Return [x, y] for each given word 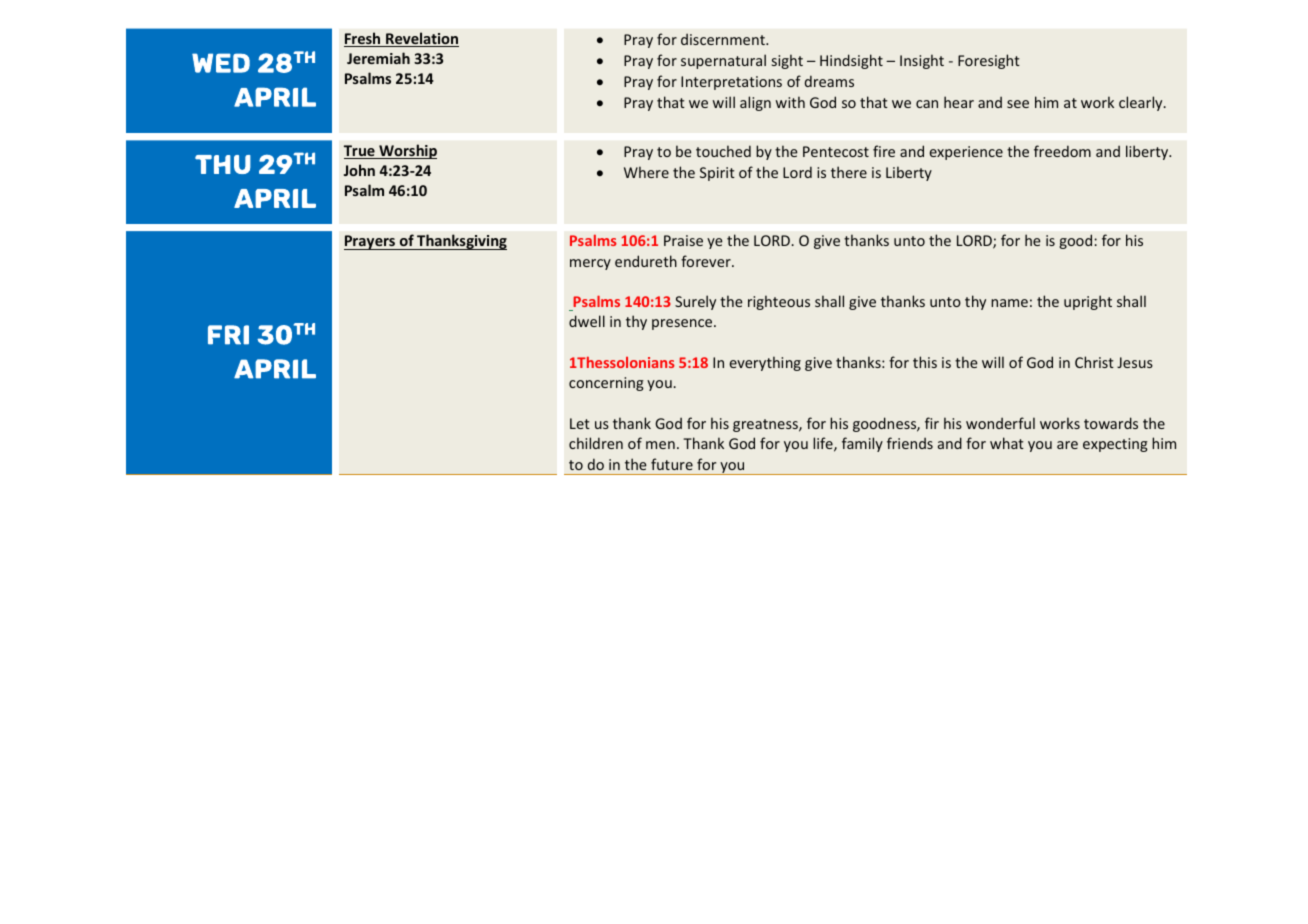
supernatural [723, 61]
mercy [590, 264]
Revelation [421, 39]
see [1018, 104]
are [1067, 445]
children [596, 443]
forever [707, 261]
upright [1088, 302]
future [672, 464]
